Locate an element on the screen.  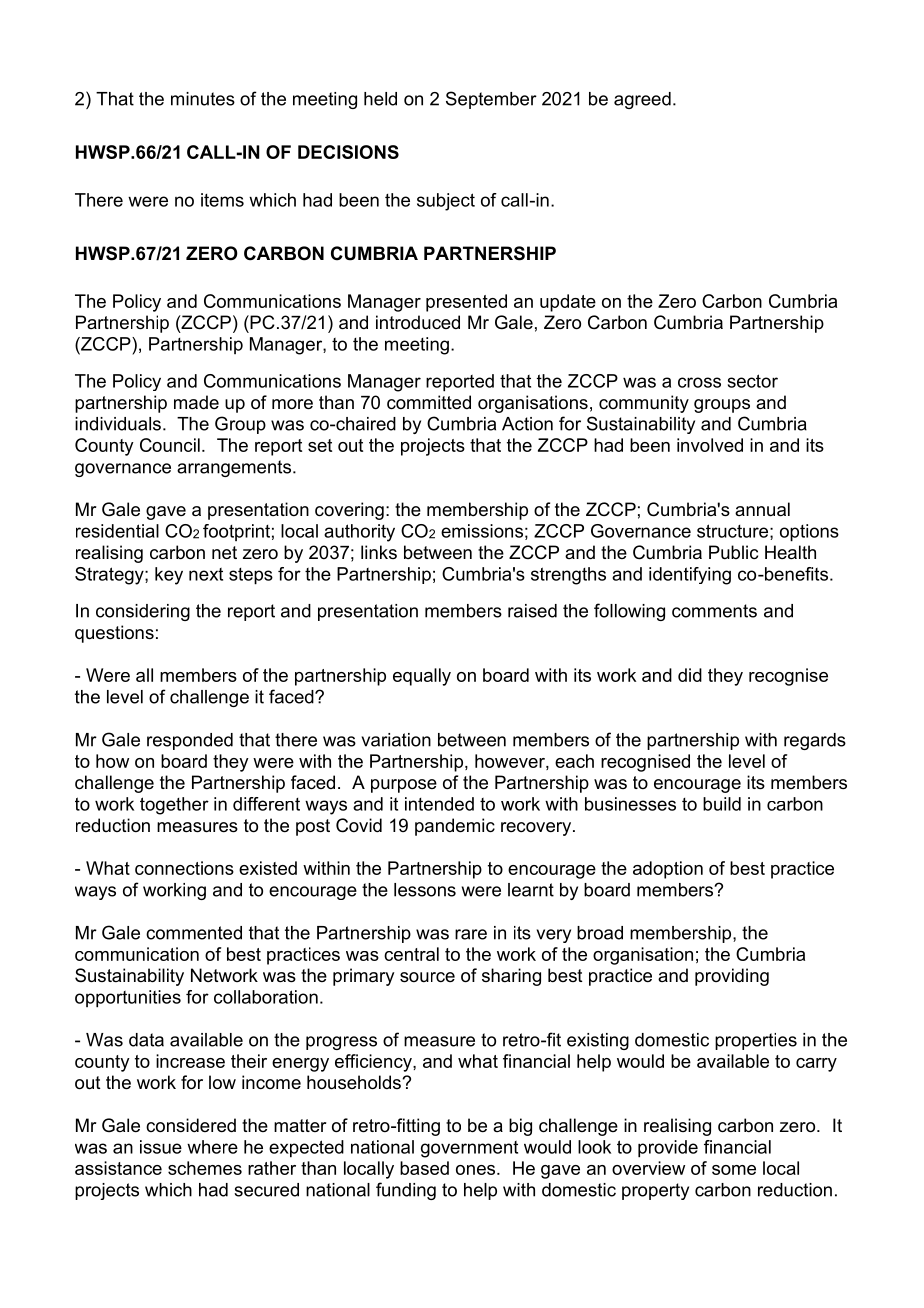
together is located at coordinates (174, 806).
